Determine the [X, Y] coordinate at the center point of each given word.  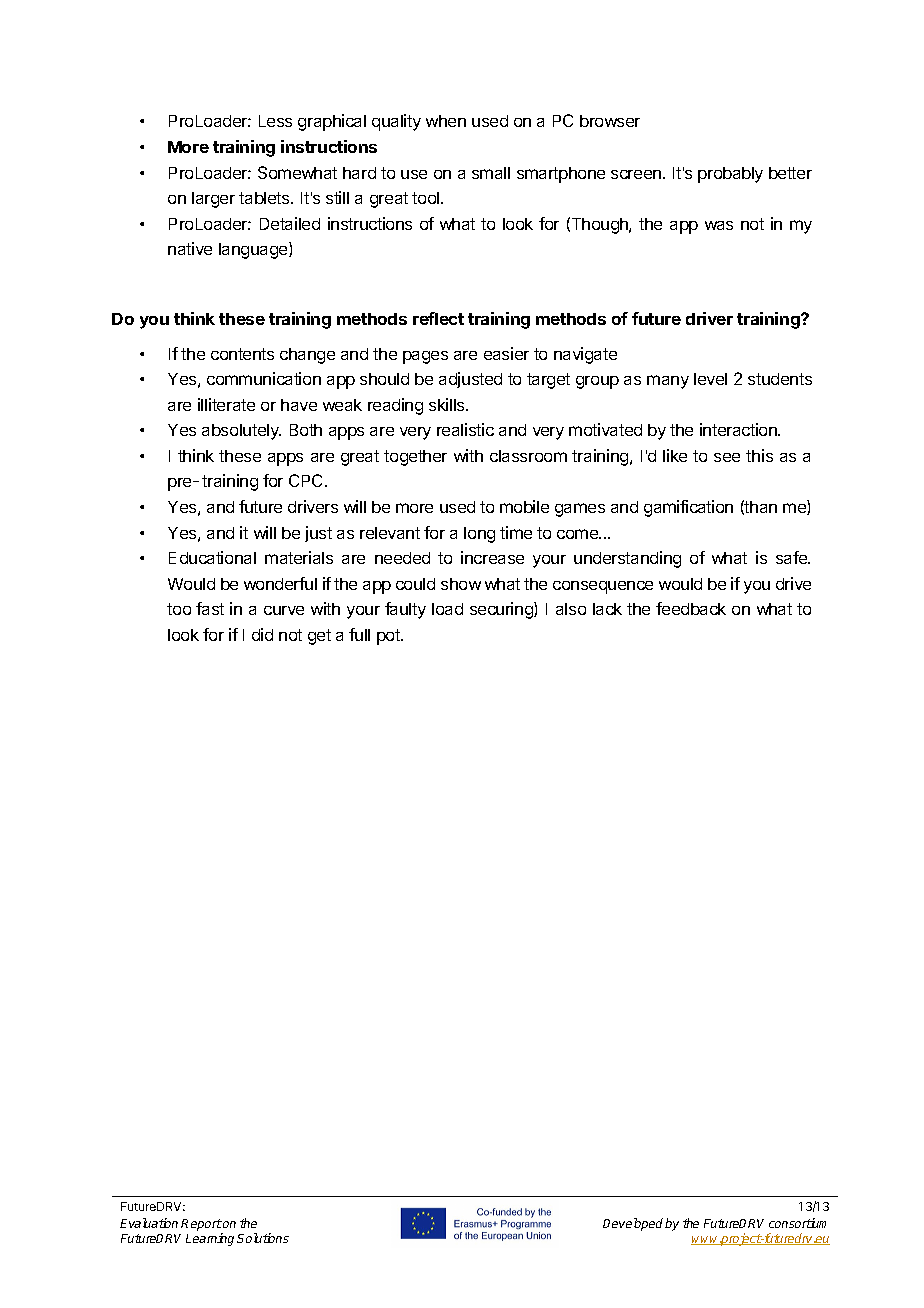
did [262, 634]
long [479, 535]
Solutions [263, 1238]
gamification [688, 508]
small [491, 173]
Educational [212, 557]
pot [389, 637]
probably [730, 175]
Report [201, 1226]
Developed [634, 1224]
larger [213, 200]
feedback [691, 608]
